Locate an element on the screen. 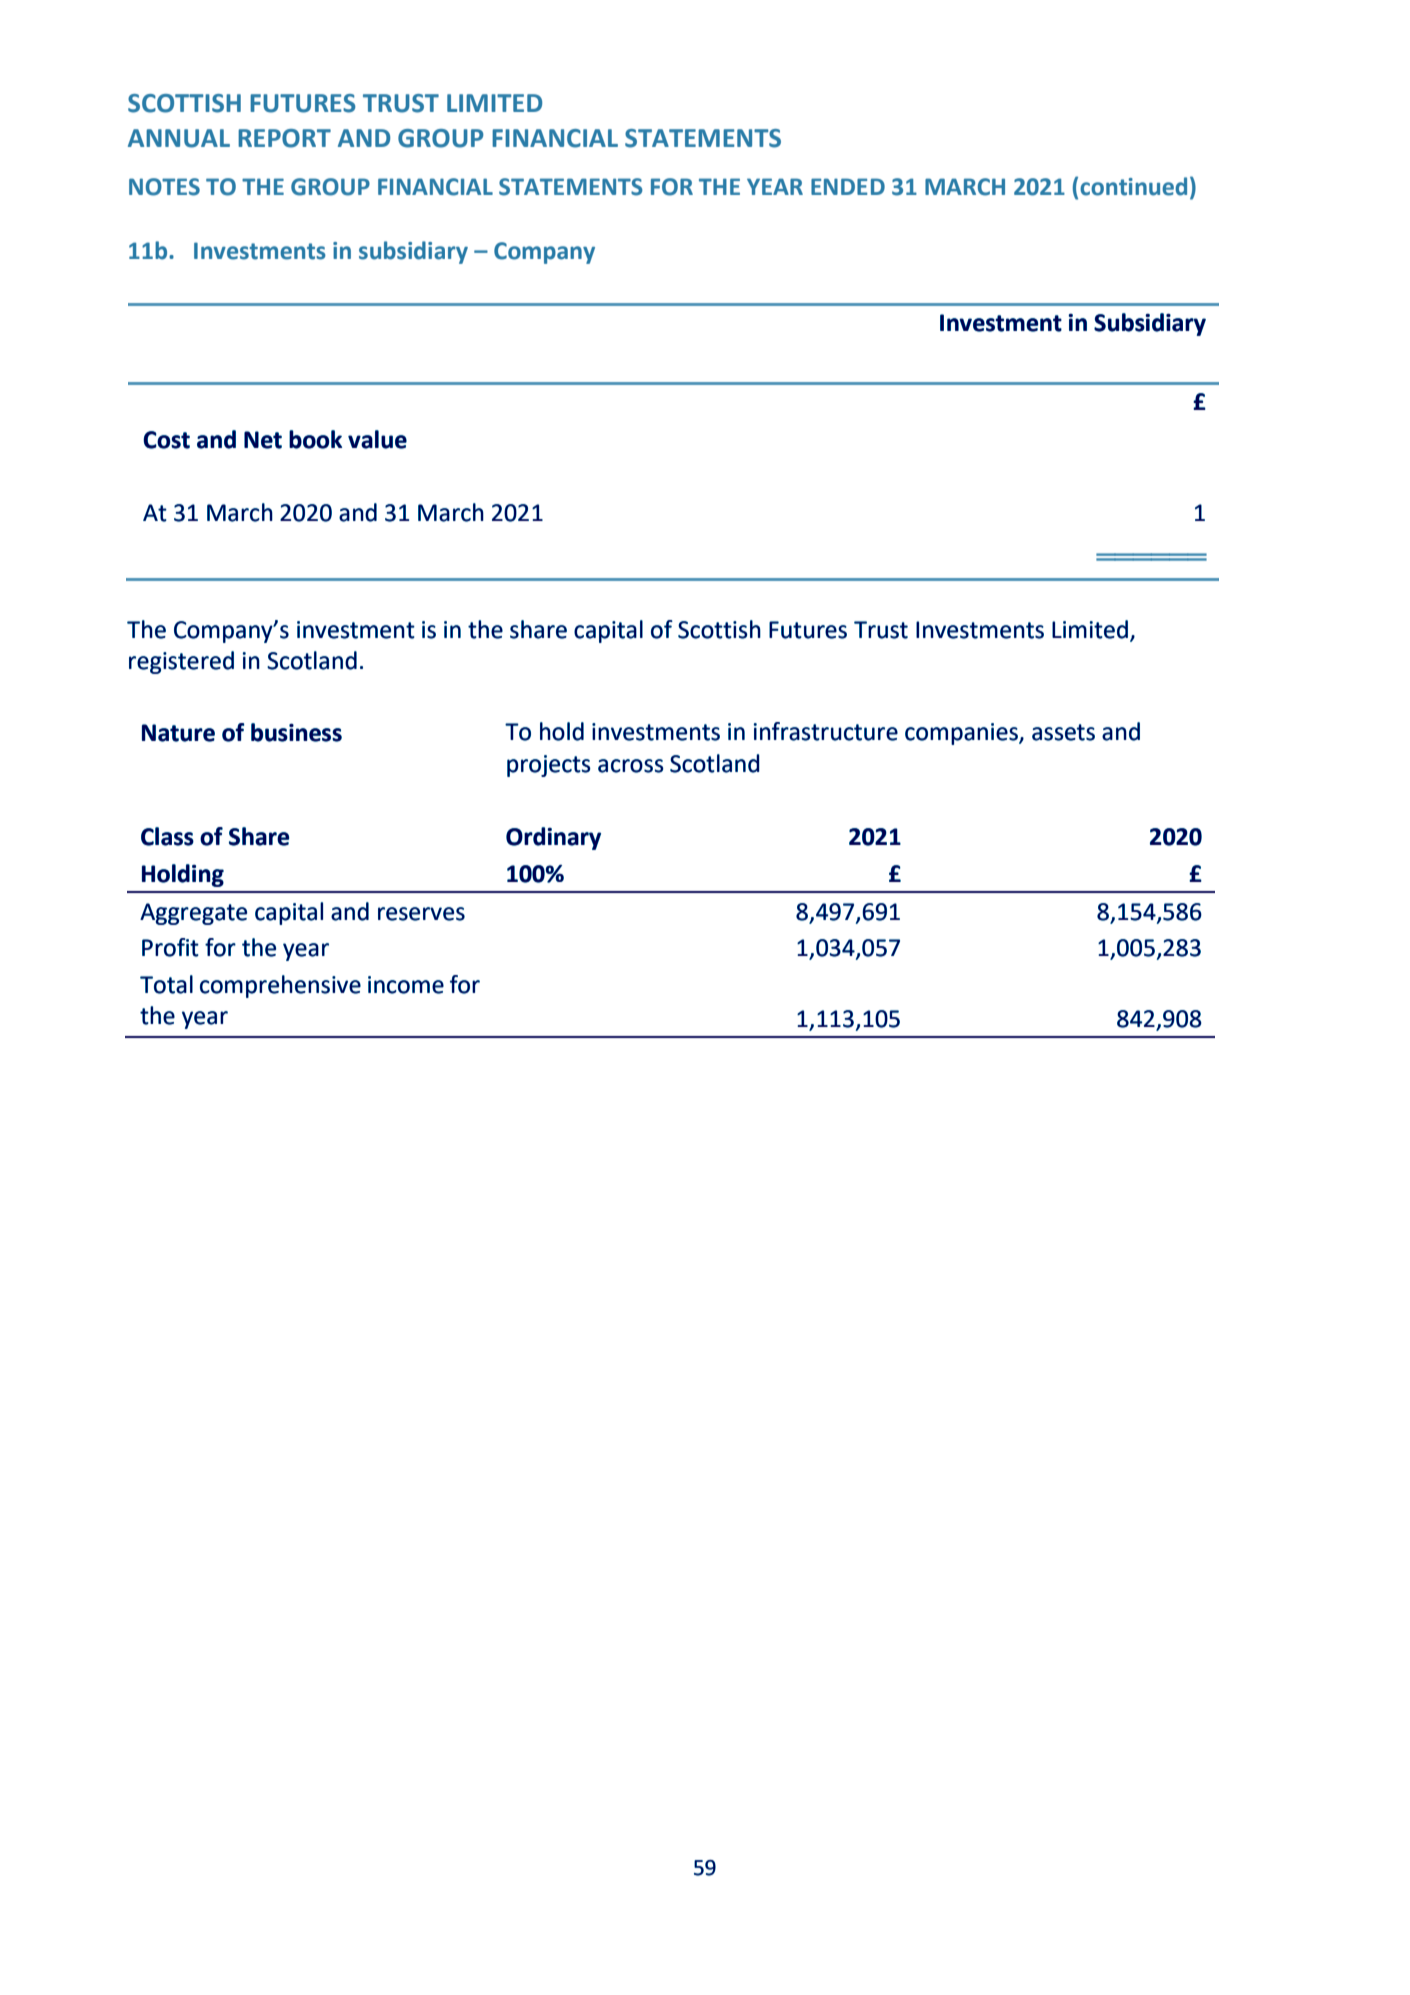 The height and width of the screenshot is (1995, 1410). registered is located at coordinates (181, 662).
